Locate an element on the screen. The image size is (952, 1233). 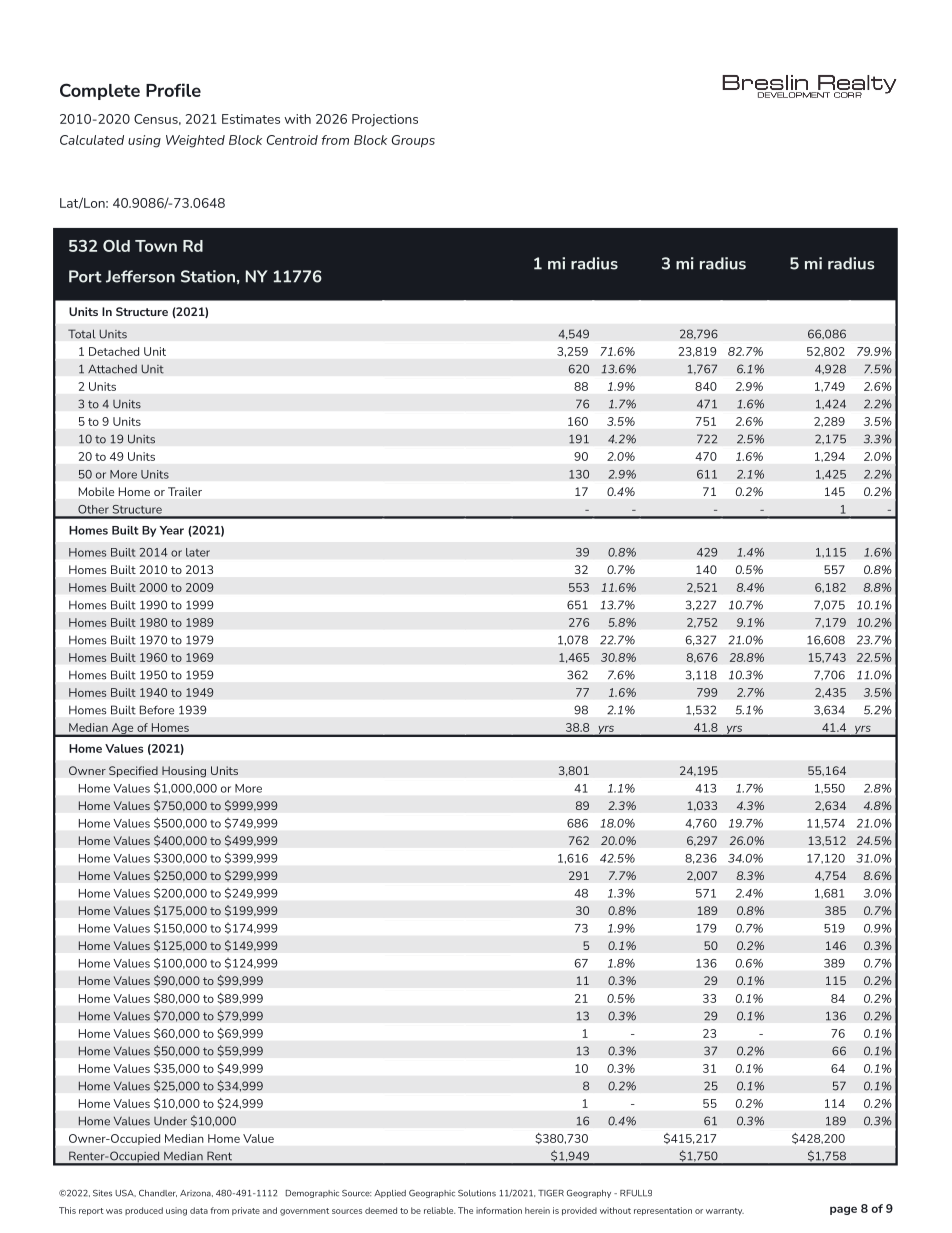
Weighted is located at coordinates (195, 141).
